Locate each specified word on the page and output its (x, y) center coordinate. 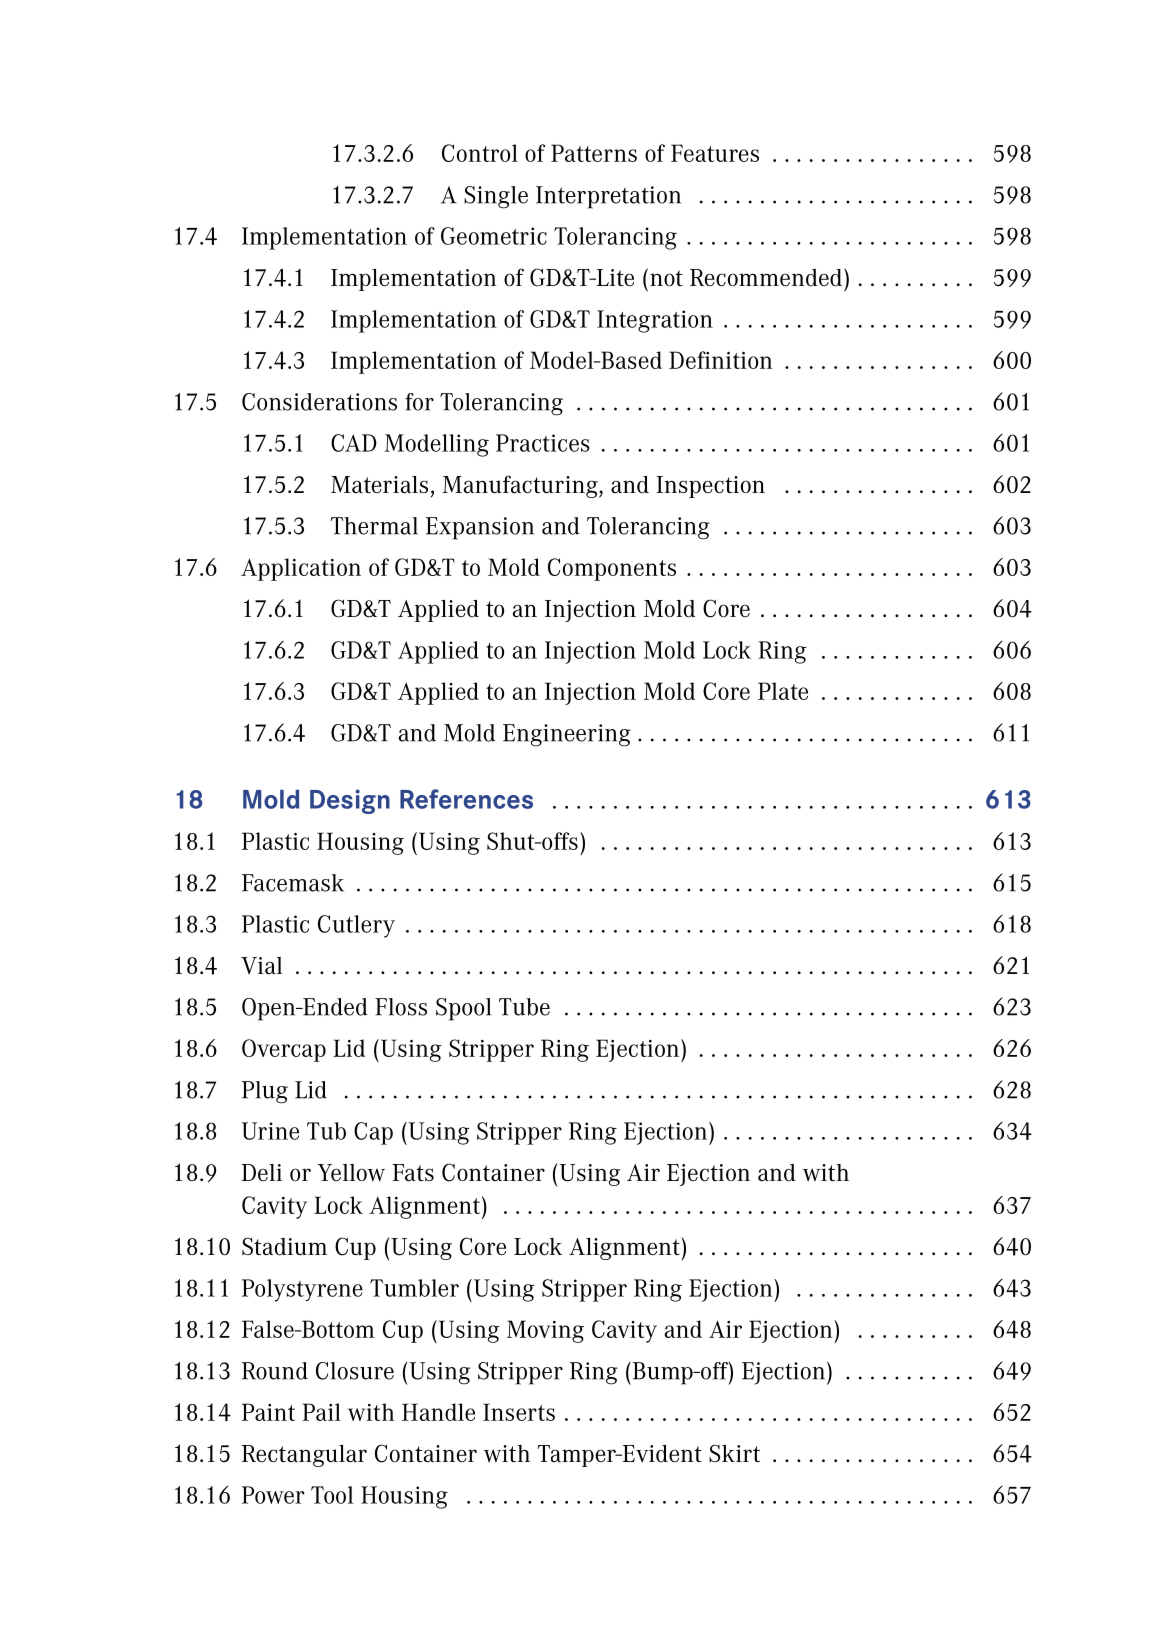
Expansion (480, 528)
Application (301, 569)
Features (715, 153)
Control (480, 153)
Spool (464, 1009)
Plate (783, 691)
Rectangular (304, 1456)
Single (496, 197)
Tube (524, 1007)
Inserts (519, 1412)
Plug (265, 1092)
